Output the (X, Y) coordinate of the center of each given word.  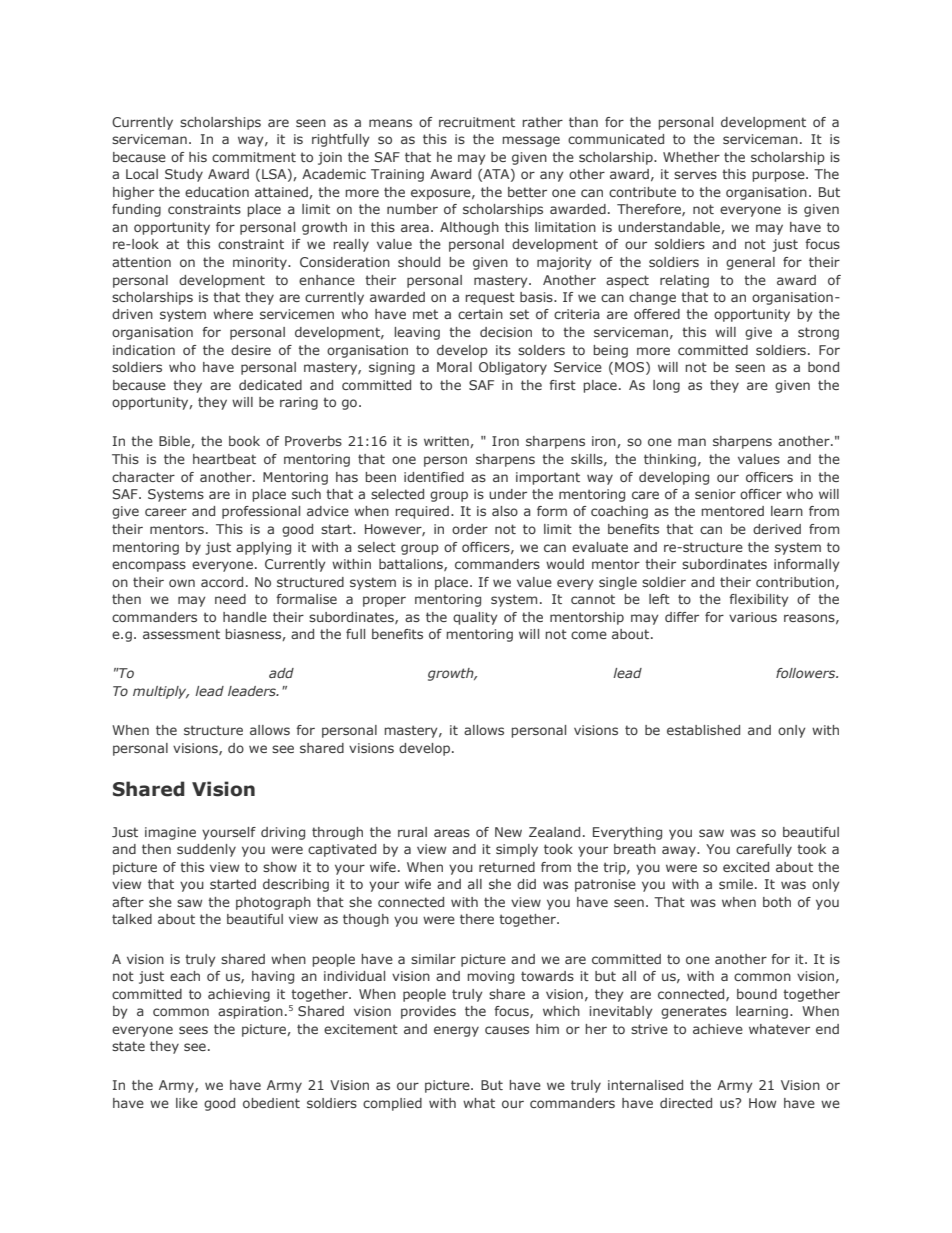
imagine (170, 833)
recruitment (477, 122)
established (703, 730)
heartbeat (224, 459)
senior (715, 494)
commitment (254, 157)
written (447, 442)
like (187, 1103)
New (508, 832)
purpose (779, 176)
